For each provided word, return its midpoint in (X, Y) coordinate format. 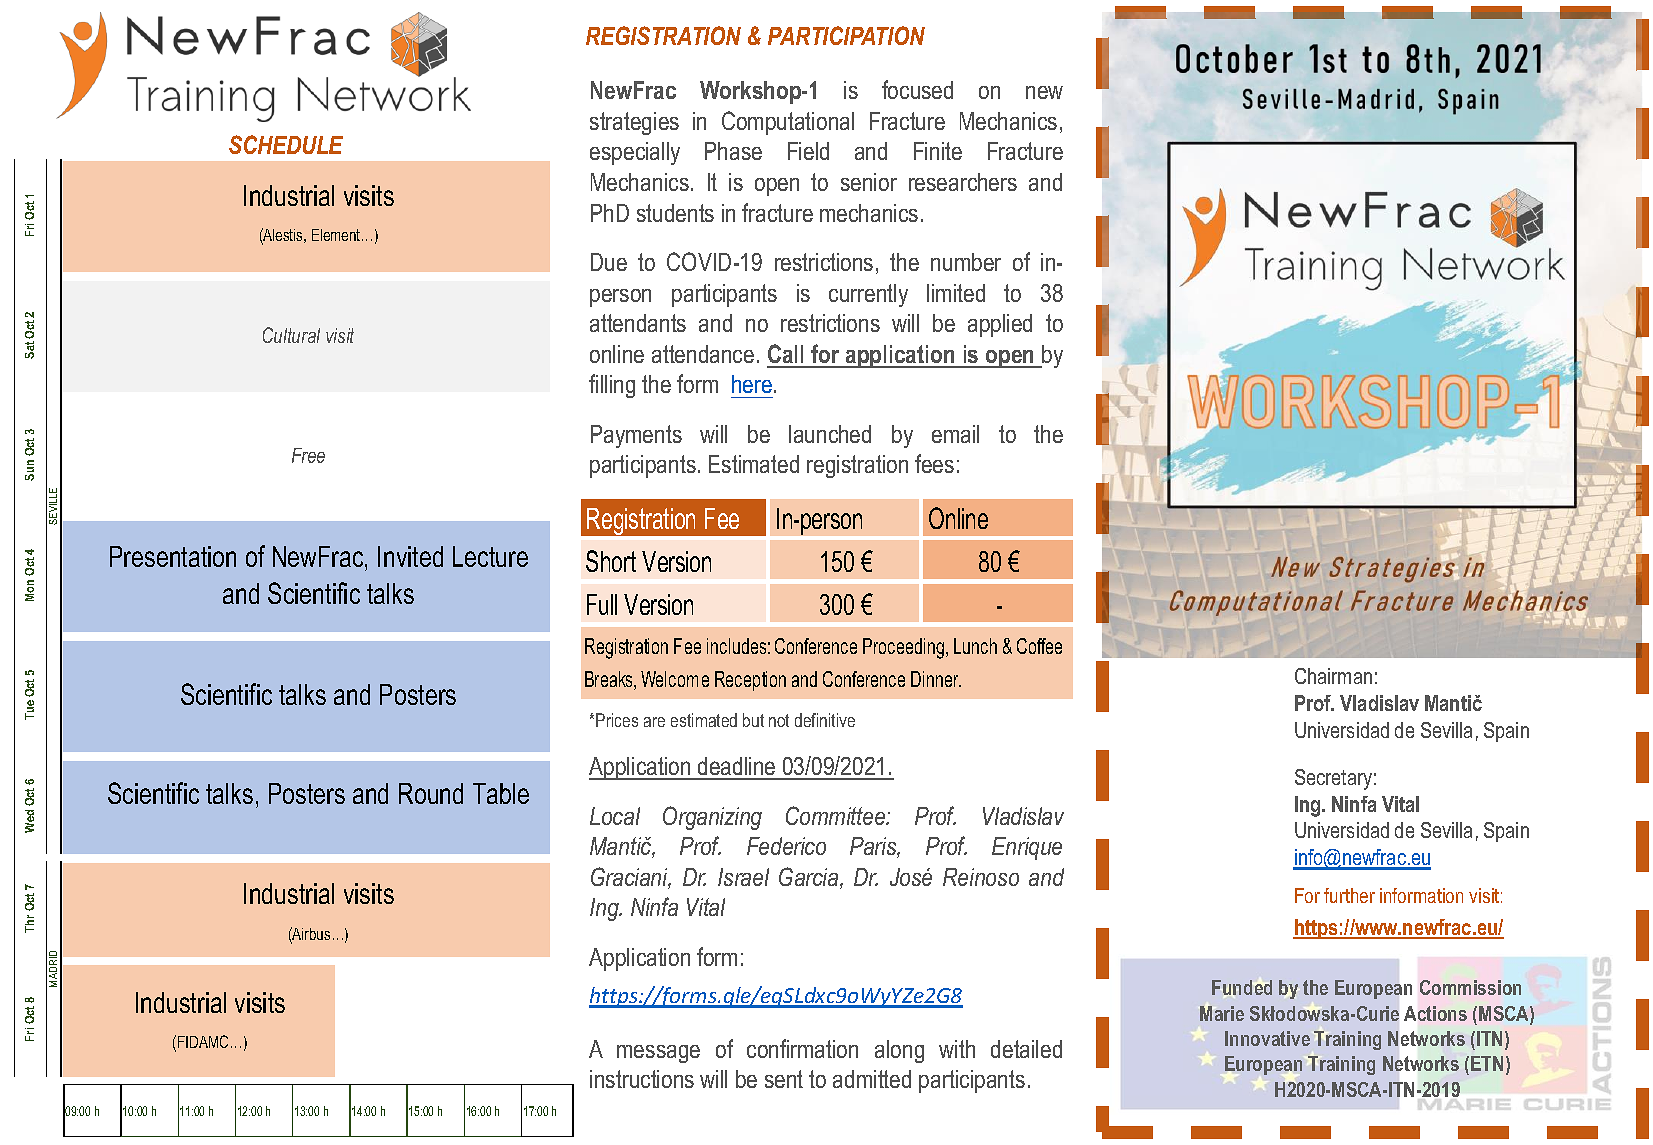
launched (830, 434)
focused (917, 89)
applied (1000, 325)
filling (612, 386)
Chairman (1333, 676)
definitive (825, 720)
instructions (642, 1079)
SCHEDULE (286, 144)
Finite (938, 151)
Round (431, 793)
